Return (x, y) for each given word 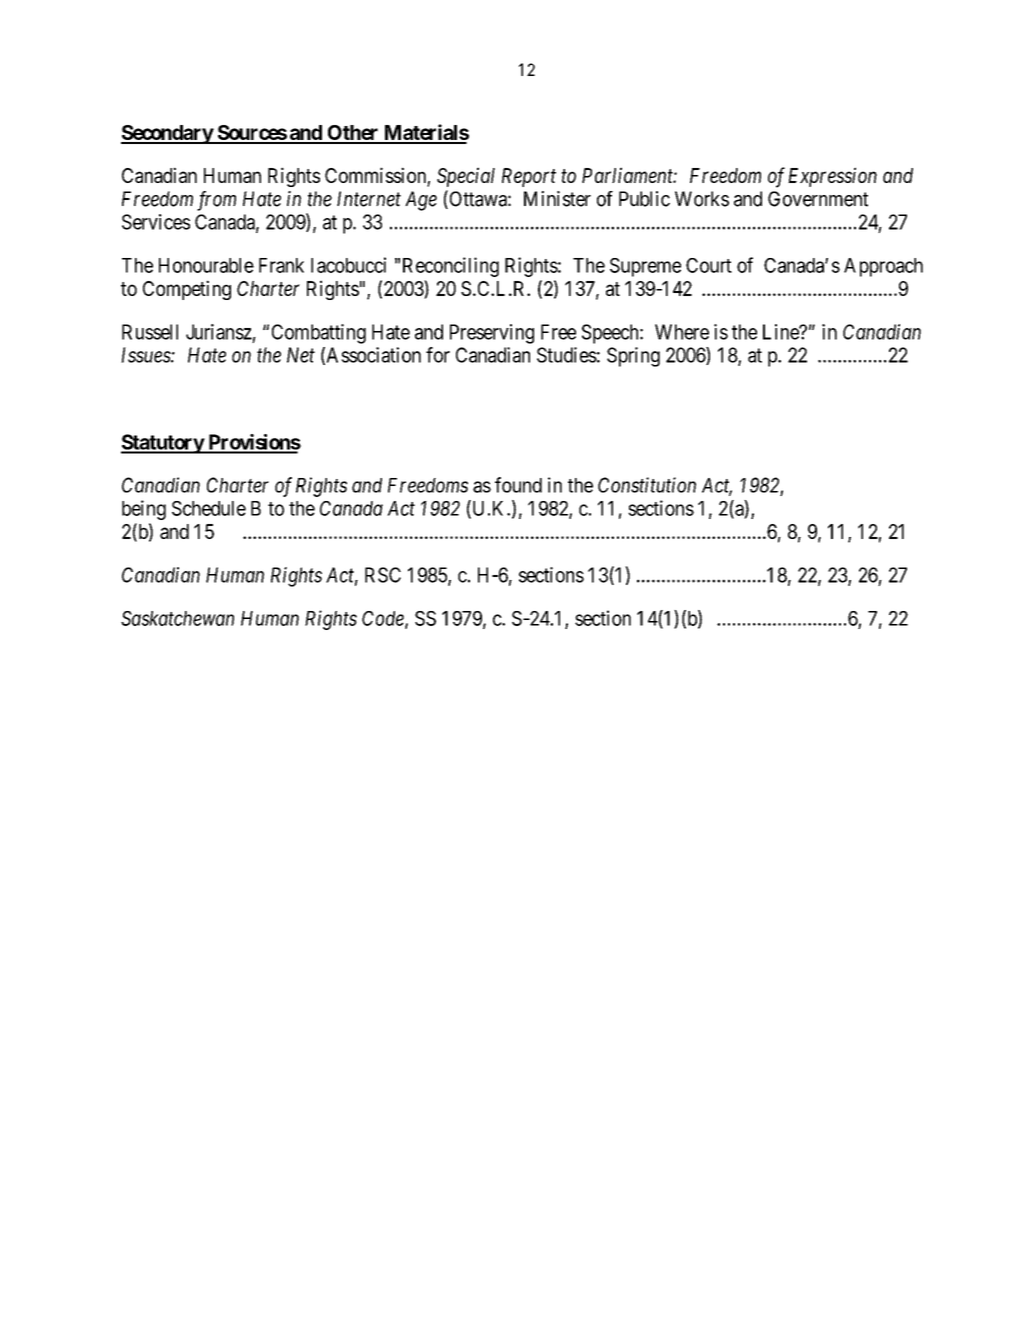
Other (353, 134)
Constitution (647, 485)
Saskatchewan (177, 618)
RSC (383, 575)
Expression (832, 177)
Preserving (492, 334)
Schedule (209, 508)
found (518, 485)
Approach (883, 267)
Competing (187, 290)
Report (529, 177)
